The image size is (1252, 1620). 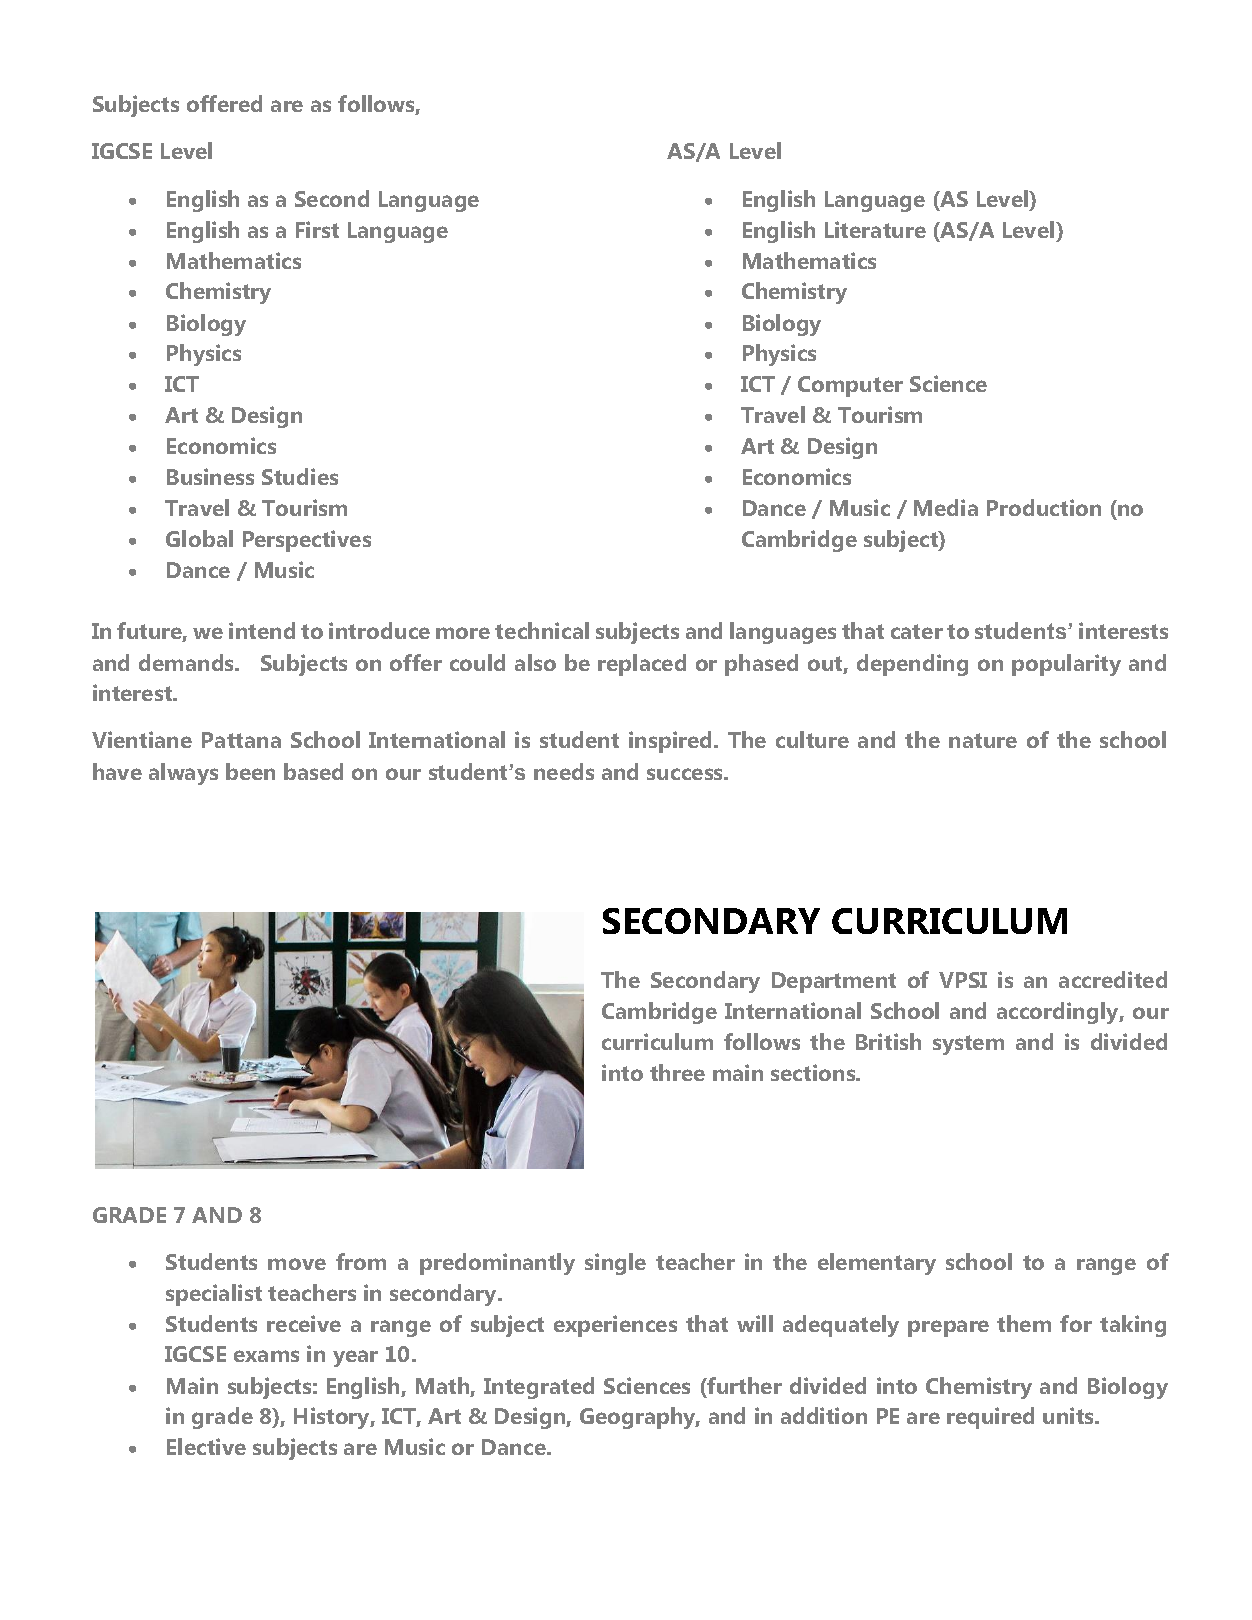 What do you see at coordinates (968, 1045) in the screenshot?
I see `system` at bounding box center [968, 1045].
